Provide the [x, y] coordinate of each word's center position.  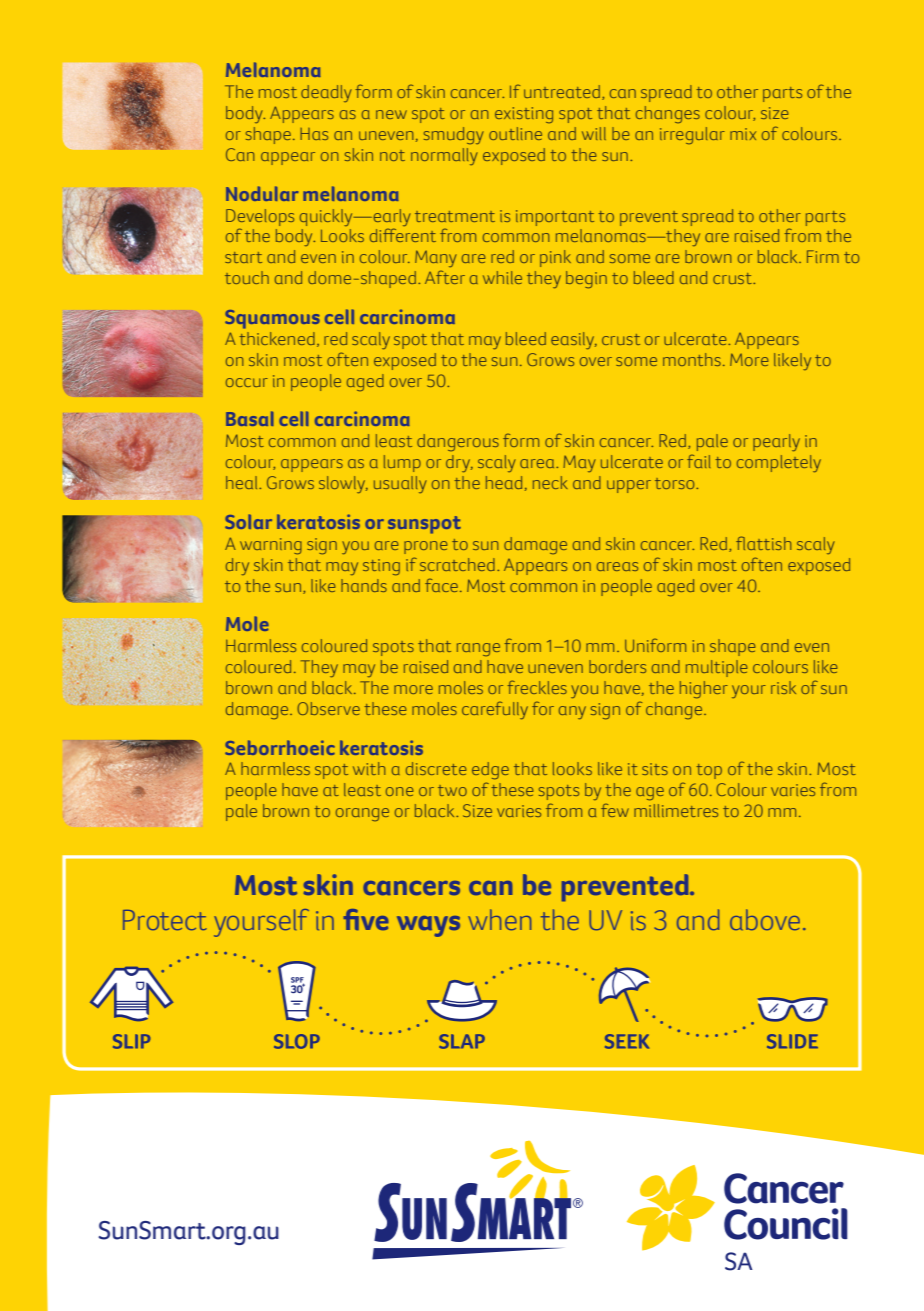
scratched [457, 564]
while [502, 277]
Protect [165, 920]
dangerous [458, 443]
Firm [823, 256]
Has [314, 134]
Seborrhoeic [280, 747]
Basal [250, 418]
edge [490, 771]
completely [779, 463]
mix [743, 134]
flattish [763, 543]
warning [271, 546]
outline [515, 133]
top [709, 771]
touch [247, 277]
